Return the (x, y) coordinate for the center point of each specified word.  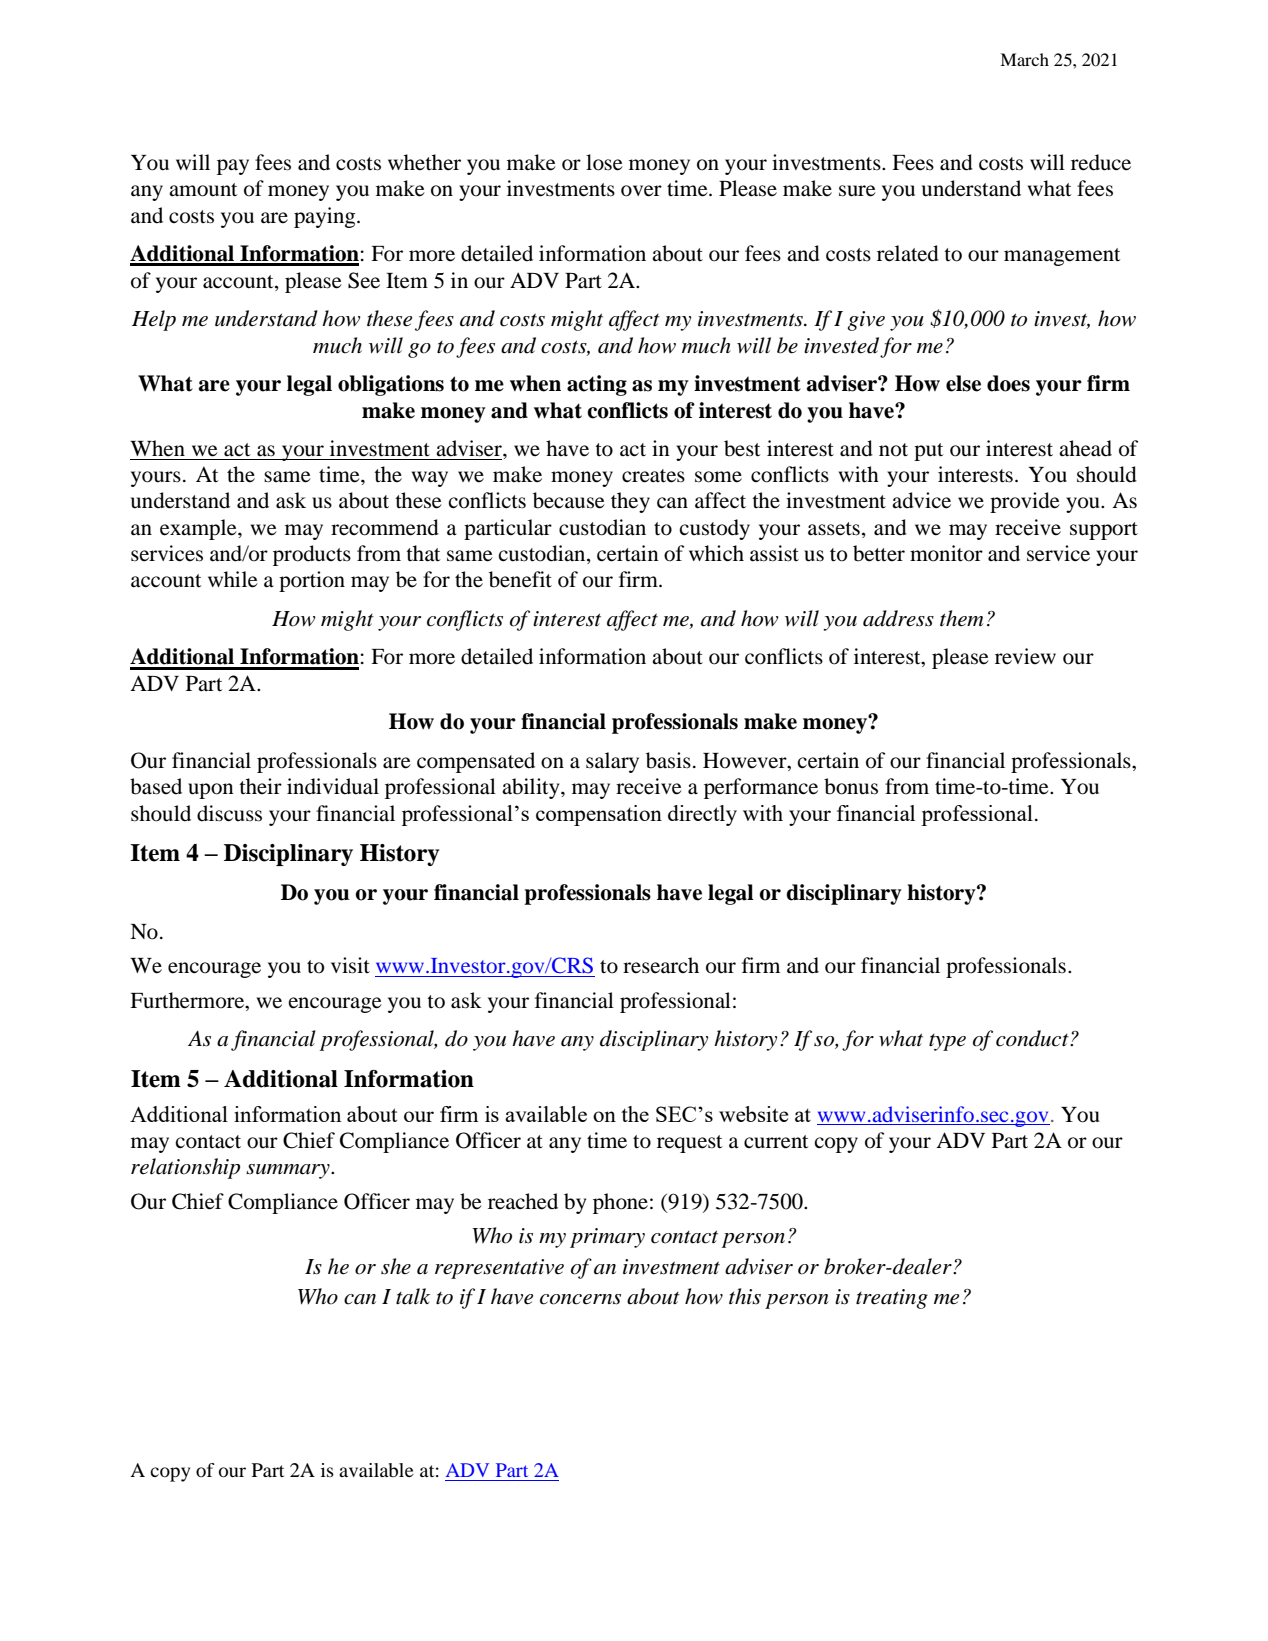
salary (612, 762)
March (1024, 59)
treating (892, 1299)
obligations (391, 385)
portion (312, 581)
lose (604, 162)
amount (203, 190)
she (396, 1266)
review (1025, 656)
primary (607, 1238)
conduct (1033, 1038)
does (1008, 383)
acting (597, 385)
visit (350, 965)
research (661, 965)
